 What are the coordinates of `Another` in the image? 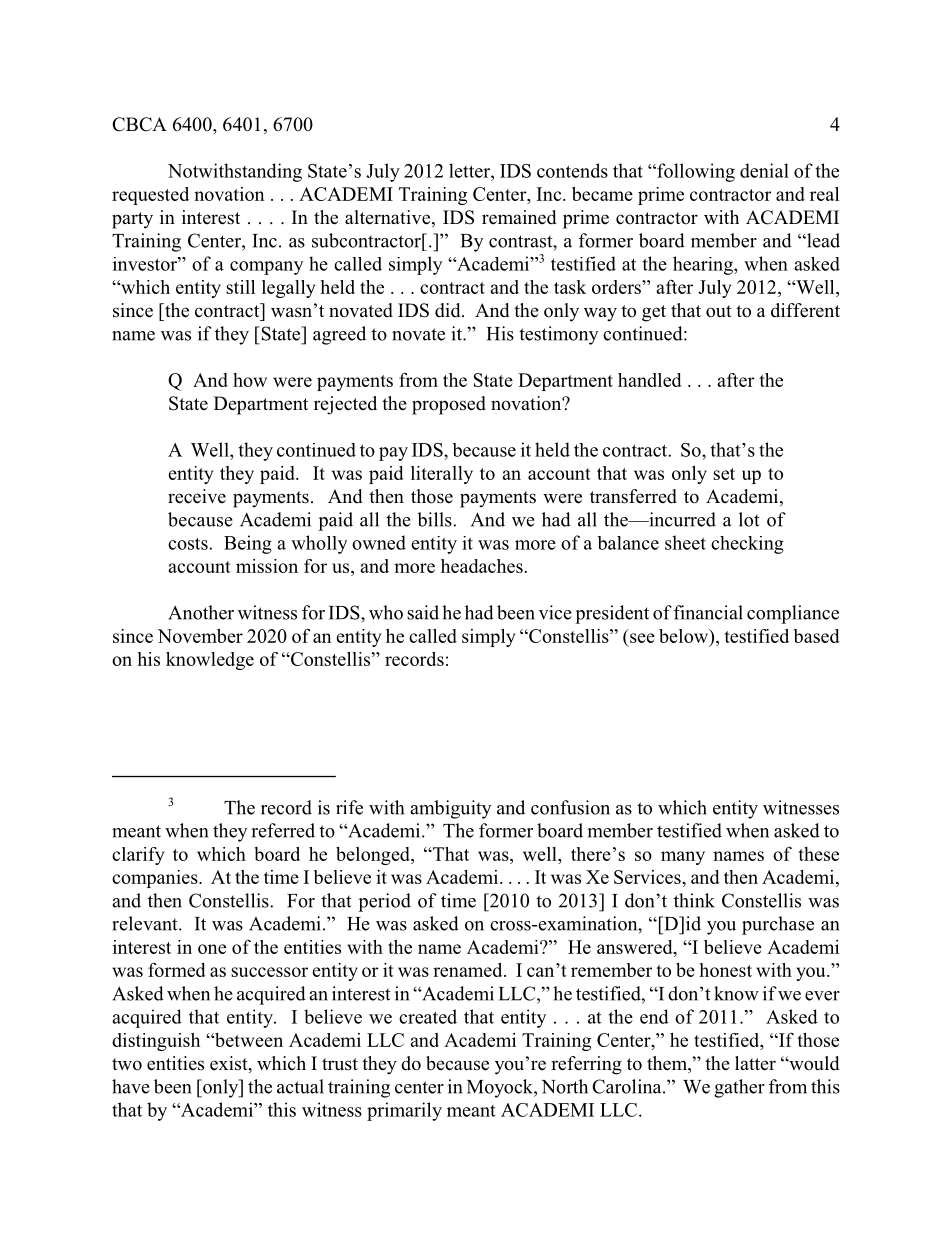 It's located at (201, 612).
